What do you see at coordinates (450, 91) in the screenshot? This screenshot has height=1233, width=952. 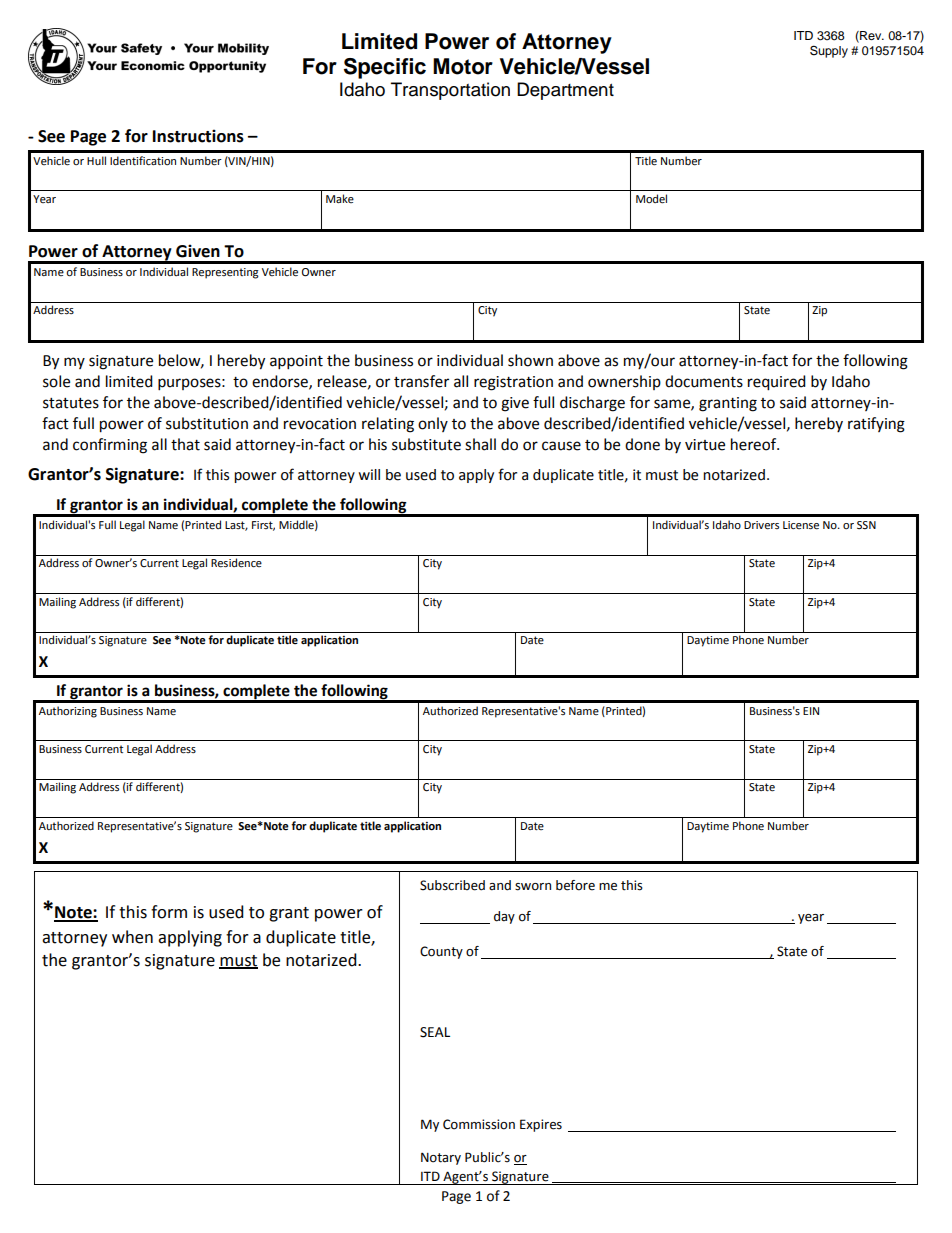 I see `Transportation` at bounding box center [450, 91].
